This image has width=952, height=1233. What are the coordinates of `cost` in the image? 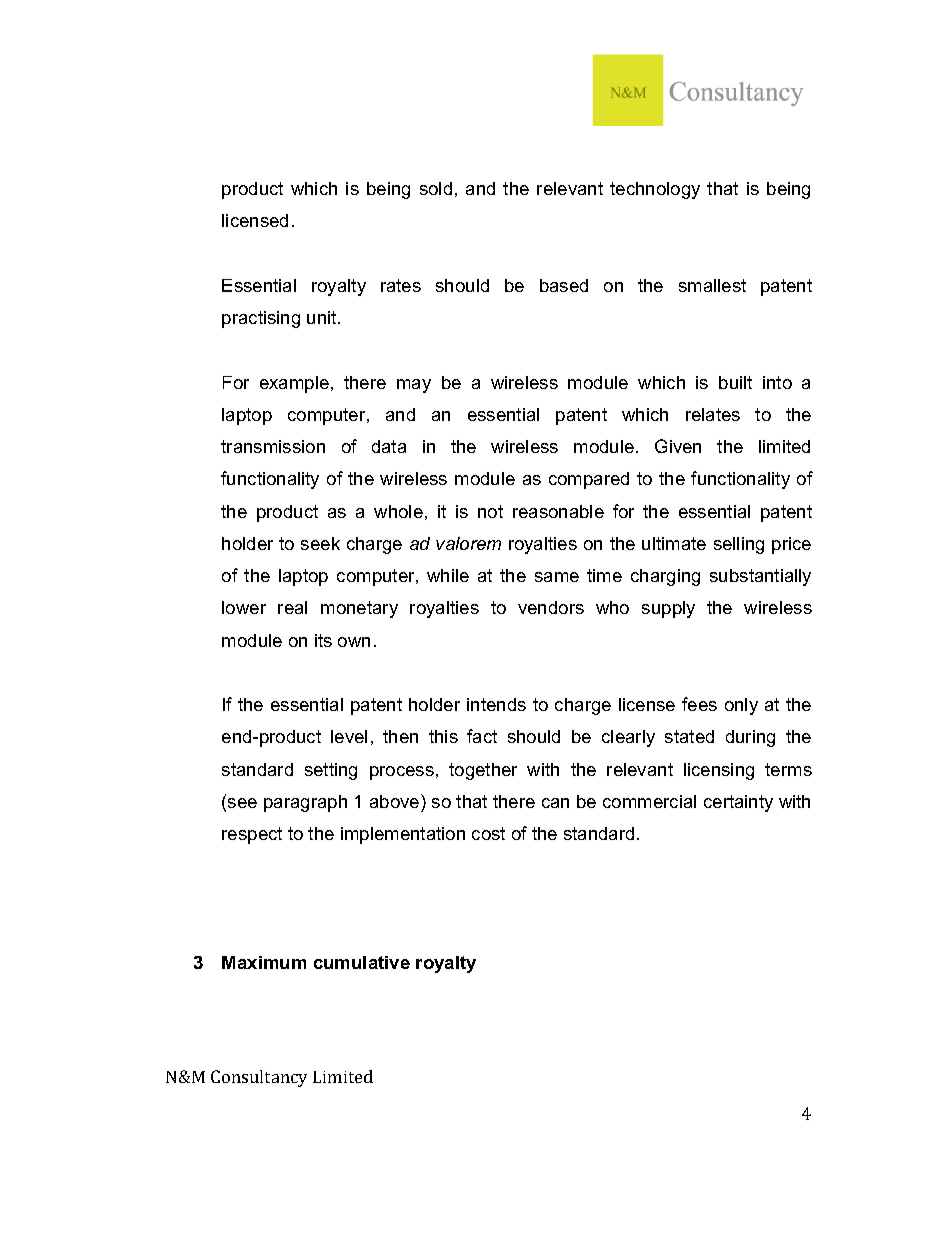 It's located at (488, 833).
